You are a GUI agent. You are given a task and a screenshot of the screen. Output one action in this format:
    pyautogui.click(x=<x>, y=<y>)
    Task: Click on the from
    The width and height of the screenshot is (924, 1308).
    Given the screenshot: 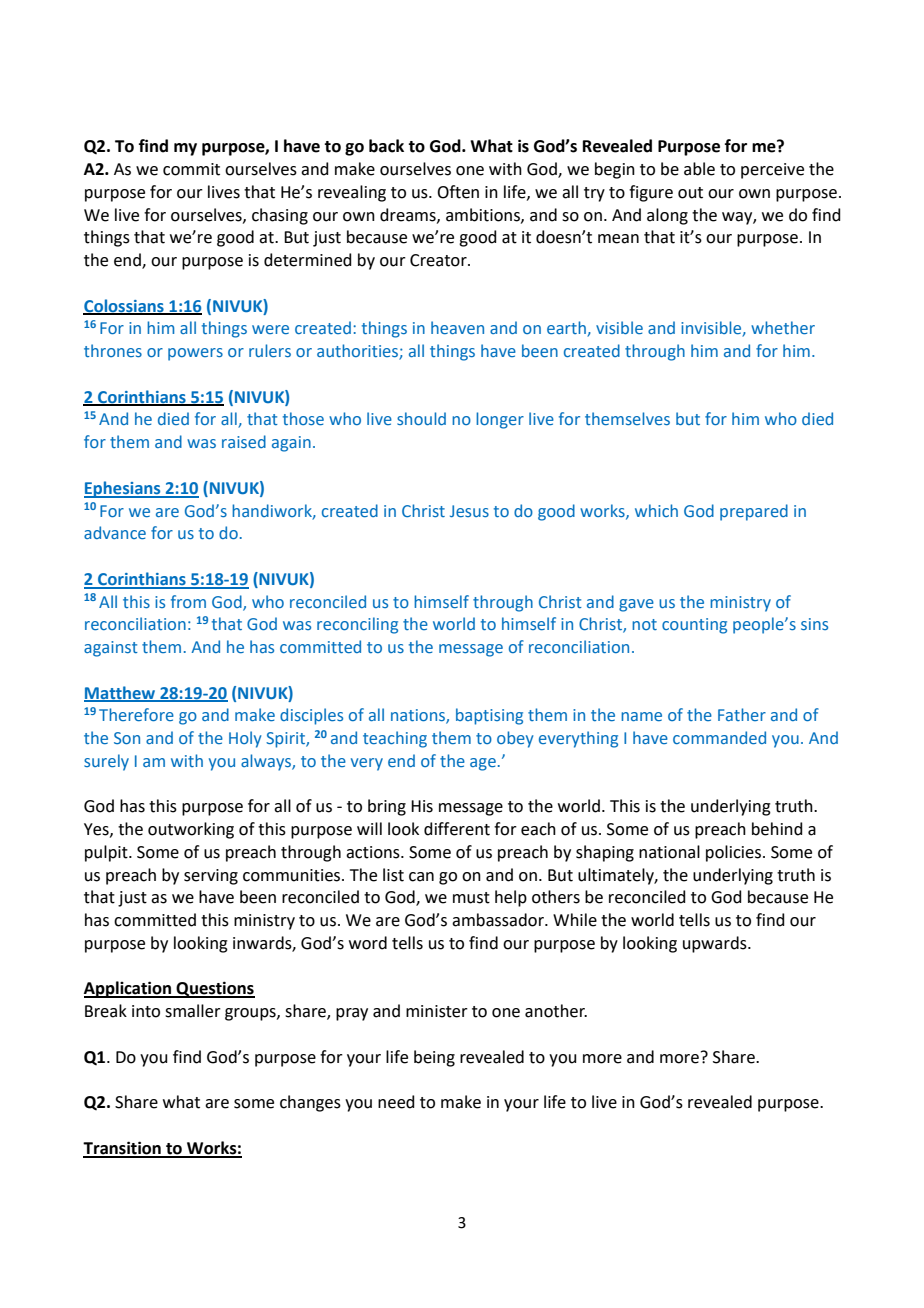 What is the action you would take?
    pyautogui.click(x=188, y=601)
